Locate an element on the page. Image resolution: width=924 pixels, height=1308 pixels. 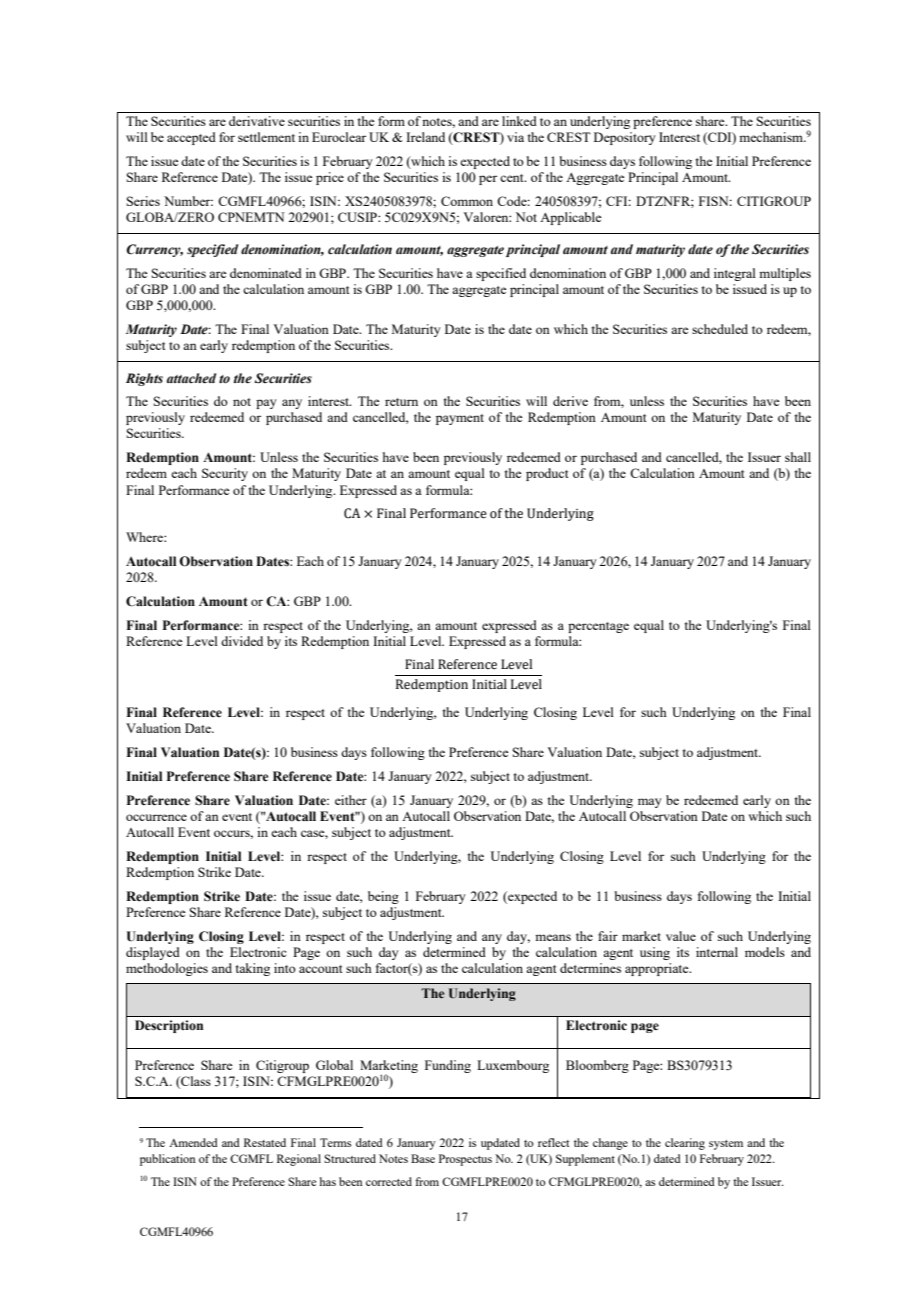
product is located at coordinates (547, 474).
